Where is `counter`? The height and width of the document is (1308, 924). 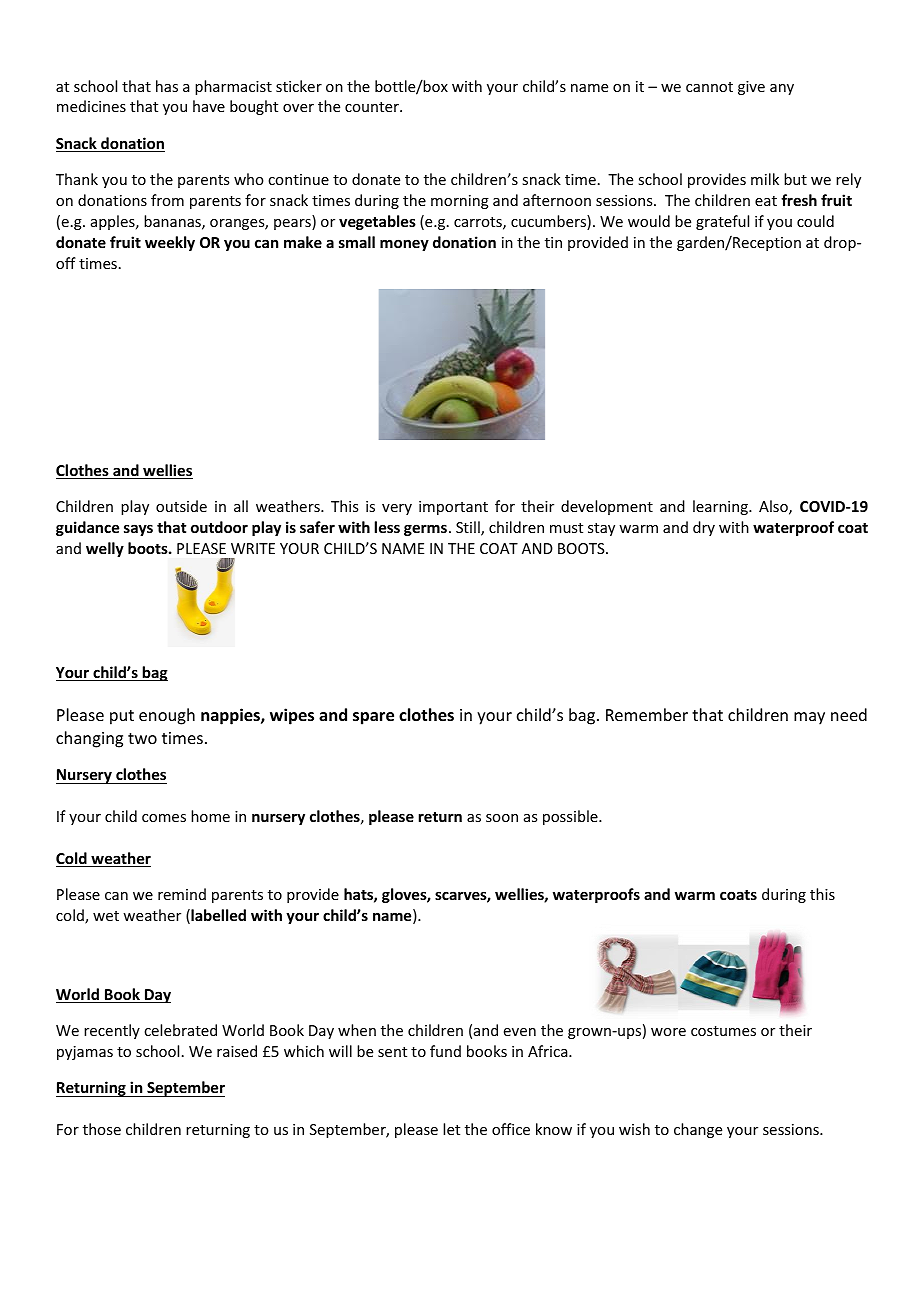 counter is located at coordinates (373, 107).
